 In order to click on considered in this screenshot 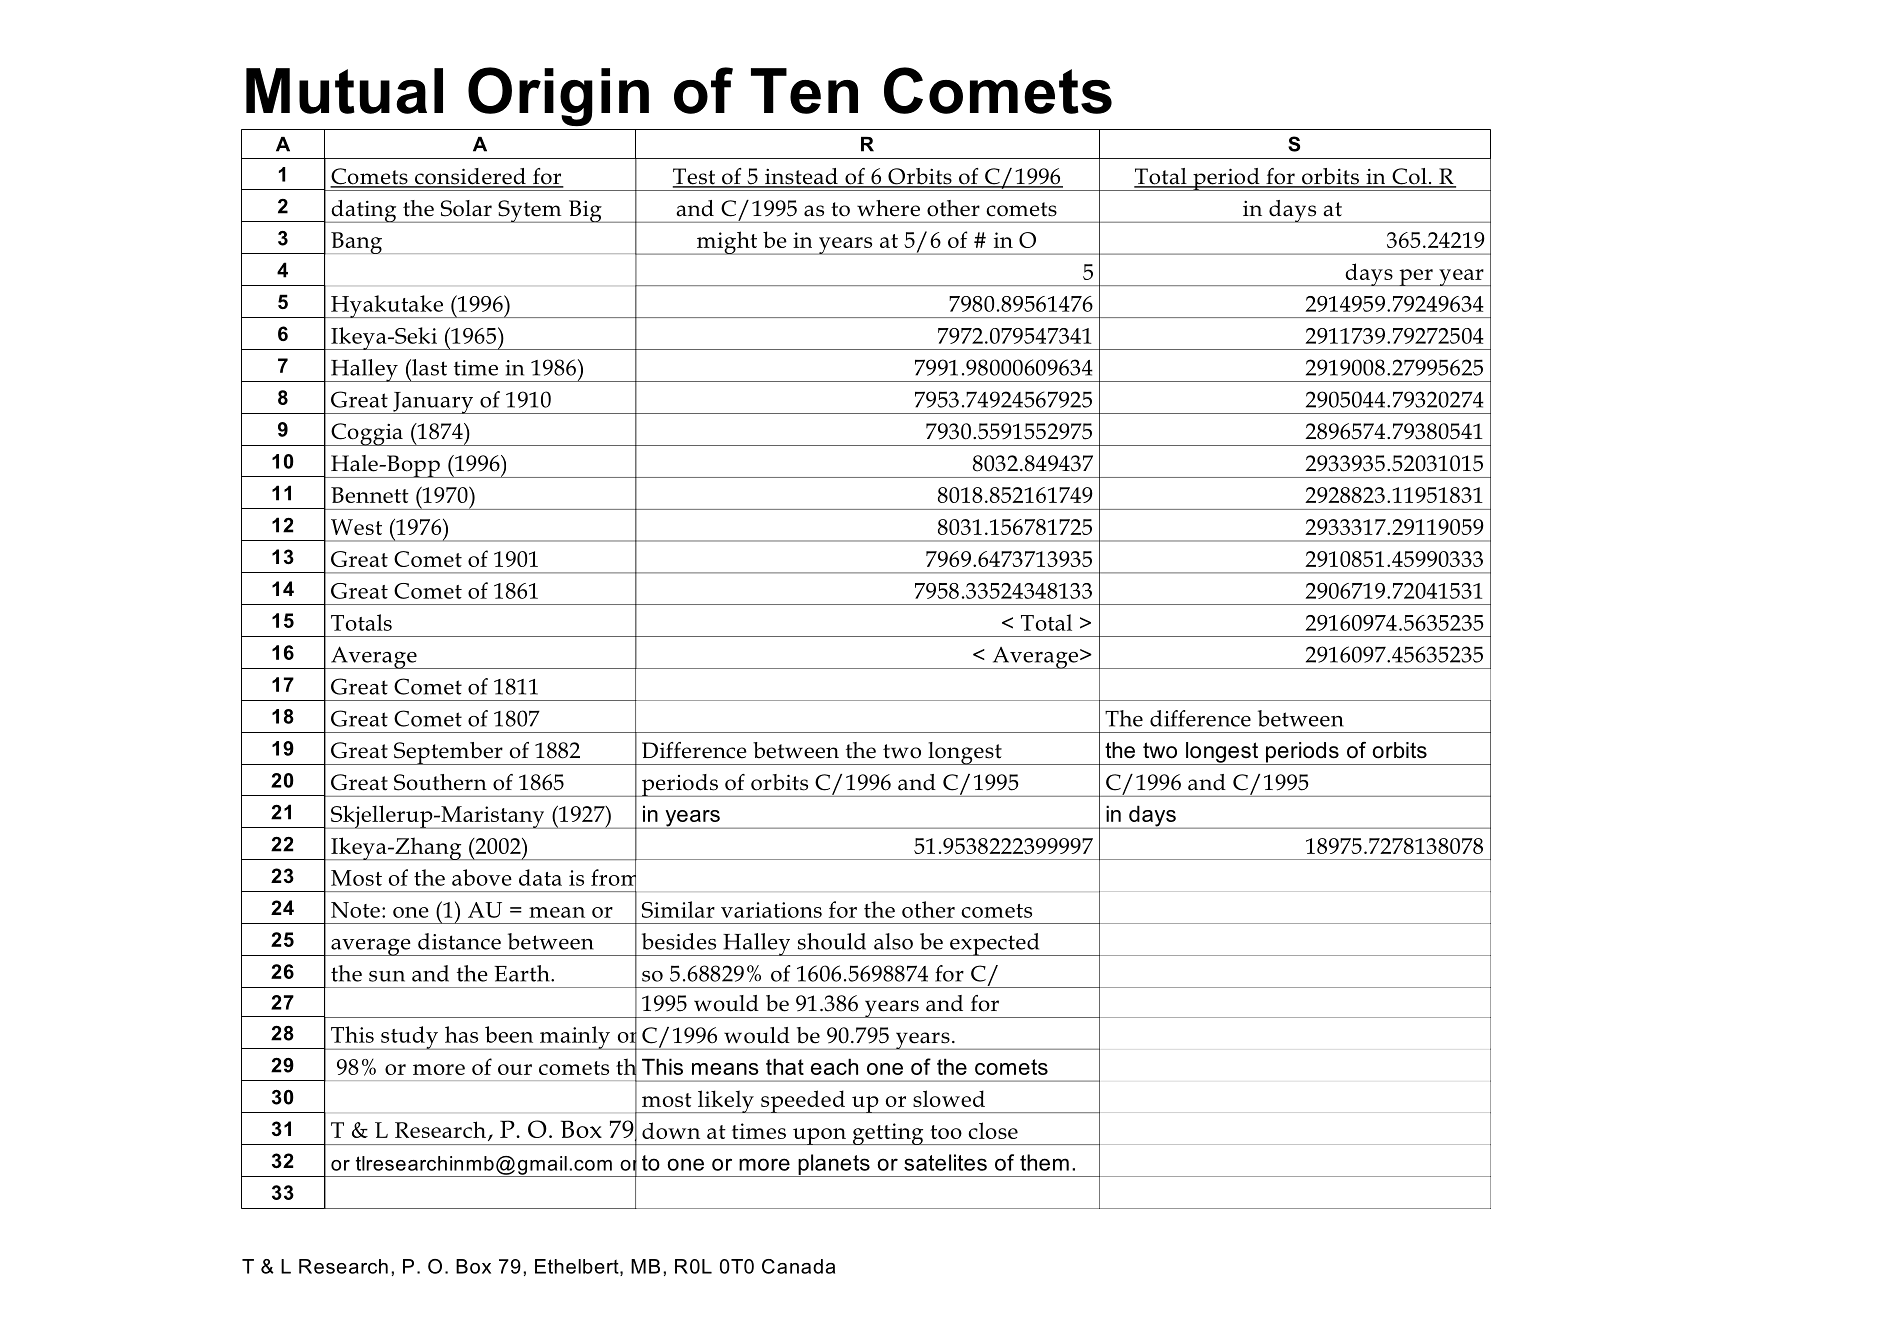, I will do `click(470, 177)`.
